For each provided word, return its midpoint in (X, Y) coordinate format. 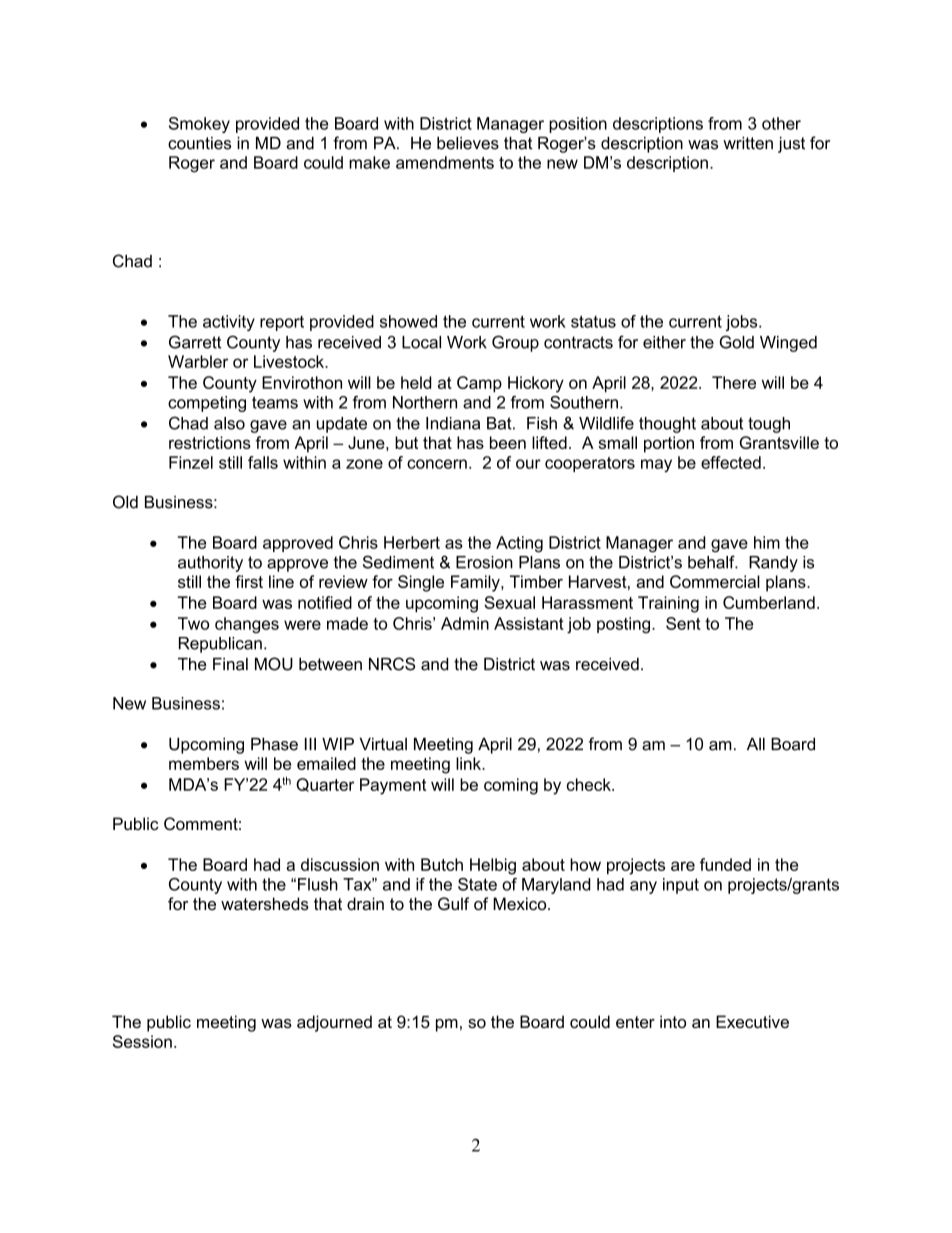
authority (210, 564)
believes (468, 143)
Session (142, 1041)
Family (476, 583)
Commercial (715, 581)
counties (199, 143)
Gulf (453, 903)
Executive (752, 1021)
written (748, 143)
